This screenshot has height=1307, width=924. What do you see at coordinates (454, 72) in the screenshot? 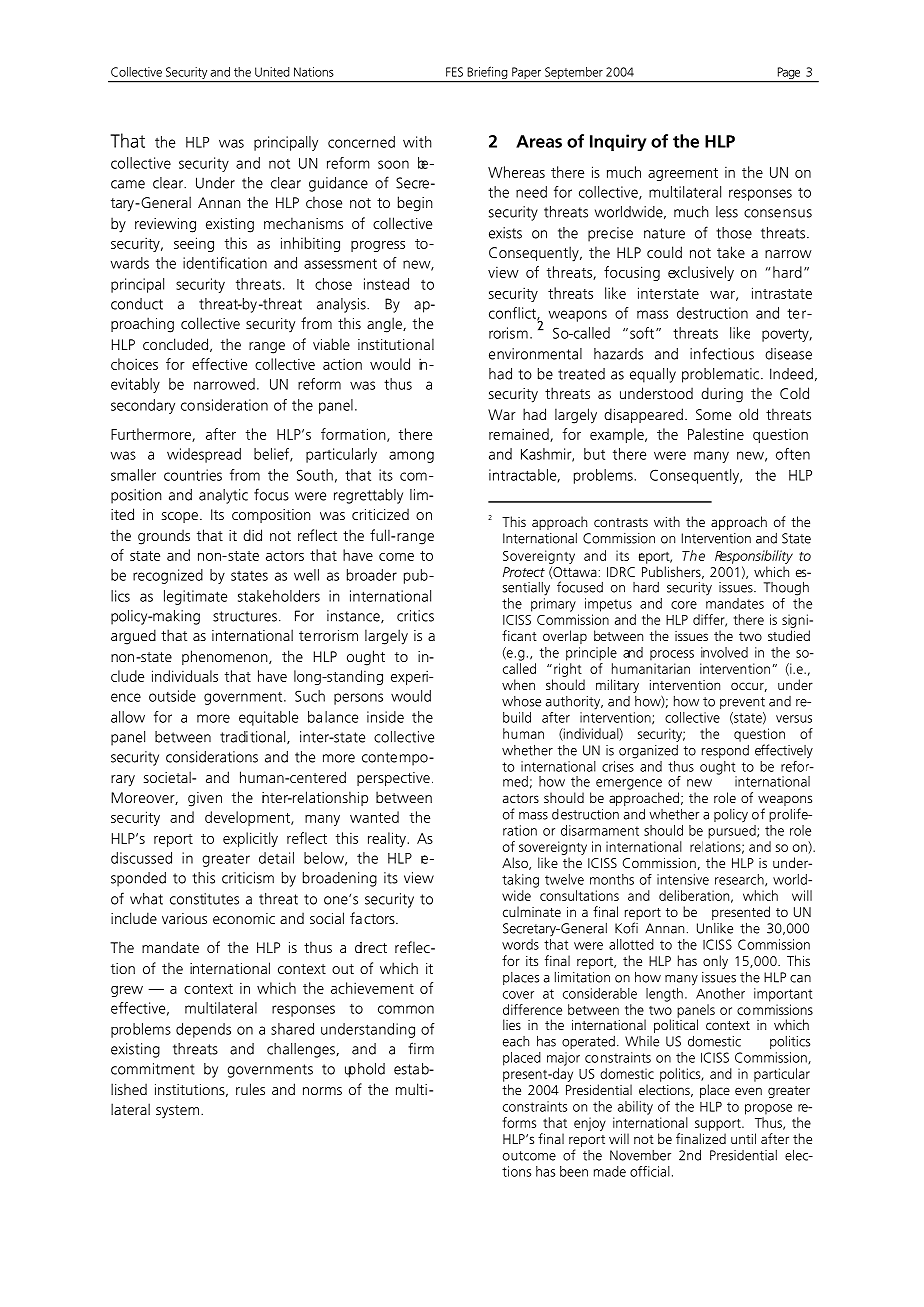
I see `FES` at bounding box center [454, 72].
